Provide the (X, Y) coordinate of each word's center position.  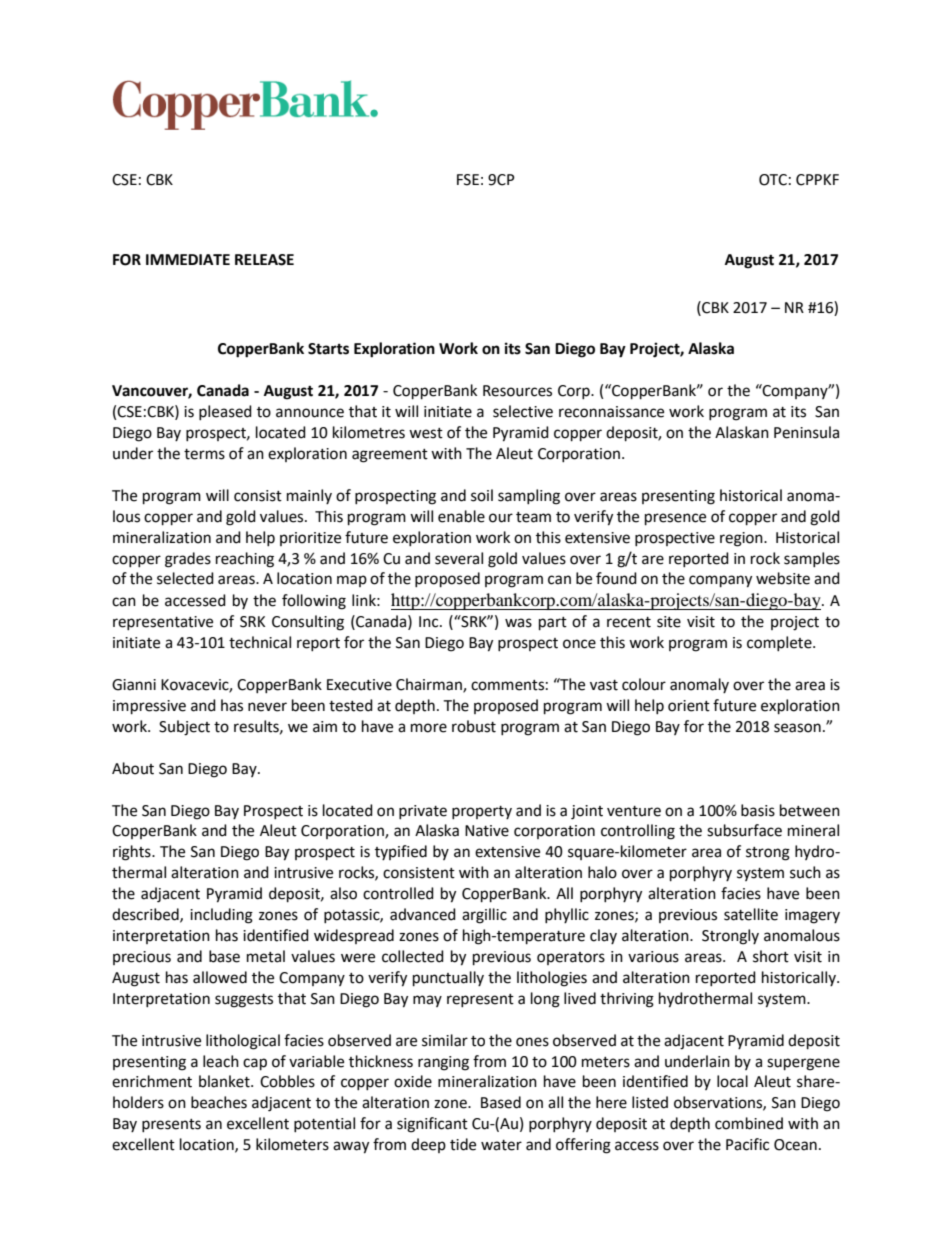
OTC (773, 180)
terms (204, 454)
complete (780, 643)
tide (463, 1144)
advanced (423, 914)
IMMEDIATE (188, 259)
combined (749, 1123)
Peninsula (806, 432)
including (221, 916)
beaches (219, 1102)
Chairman (430, 685)
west (426, 433)
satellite (751, 914)
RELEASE (264, 260)
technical (260, 642)
